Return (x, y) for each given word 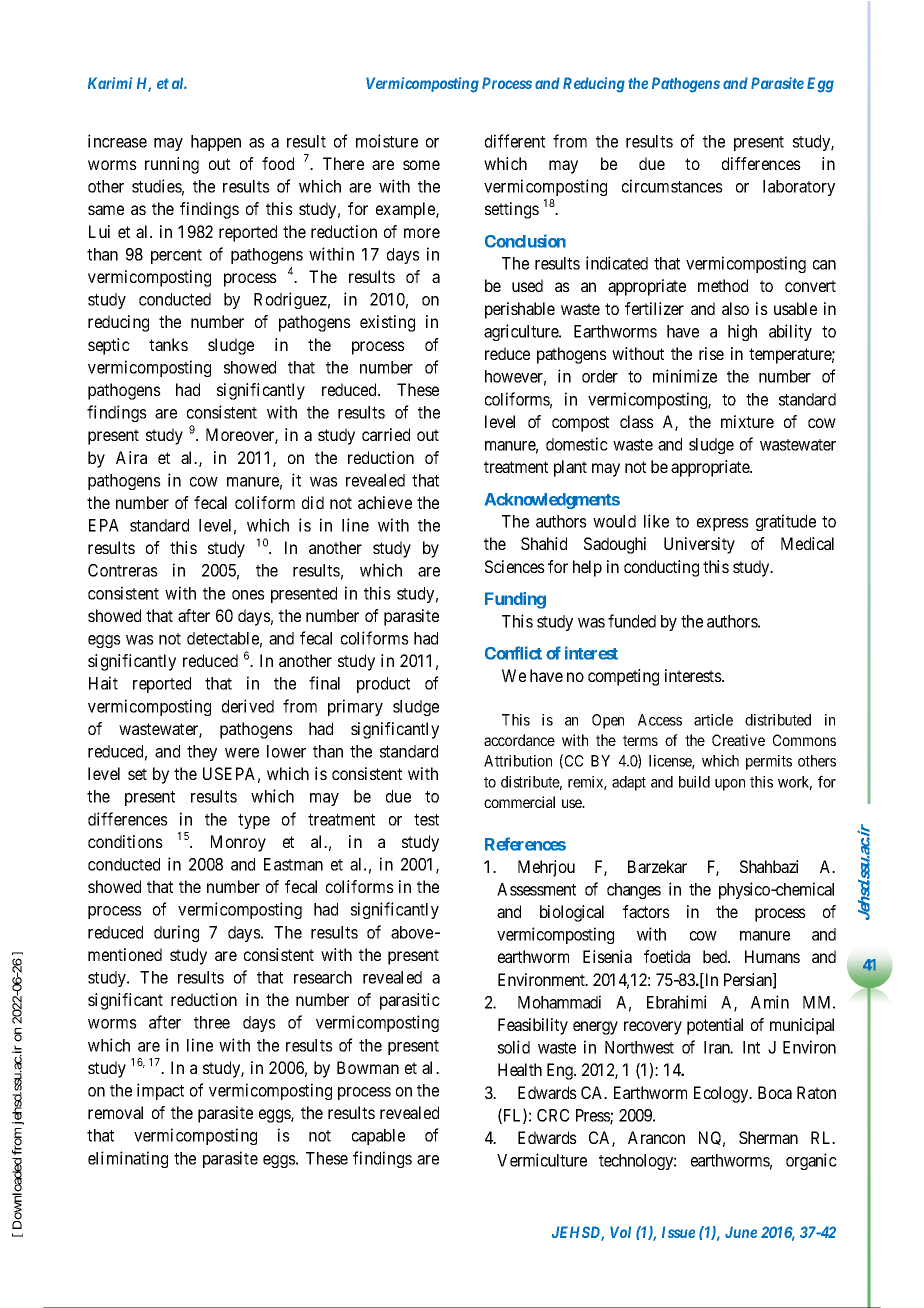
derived (248, 706)
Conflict (513, 653)
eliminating (128, 1159)
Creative (738, 740)
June (741, 1232)
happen (216, 143)
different (515, 141)
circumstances (672, 186)
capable (378, 1137)
